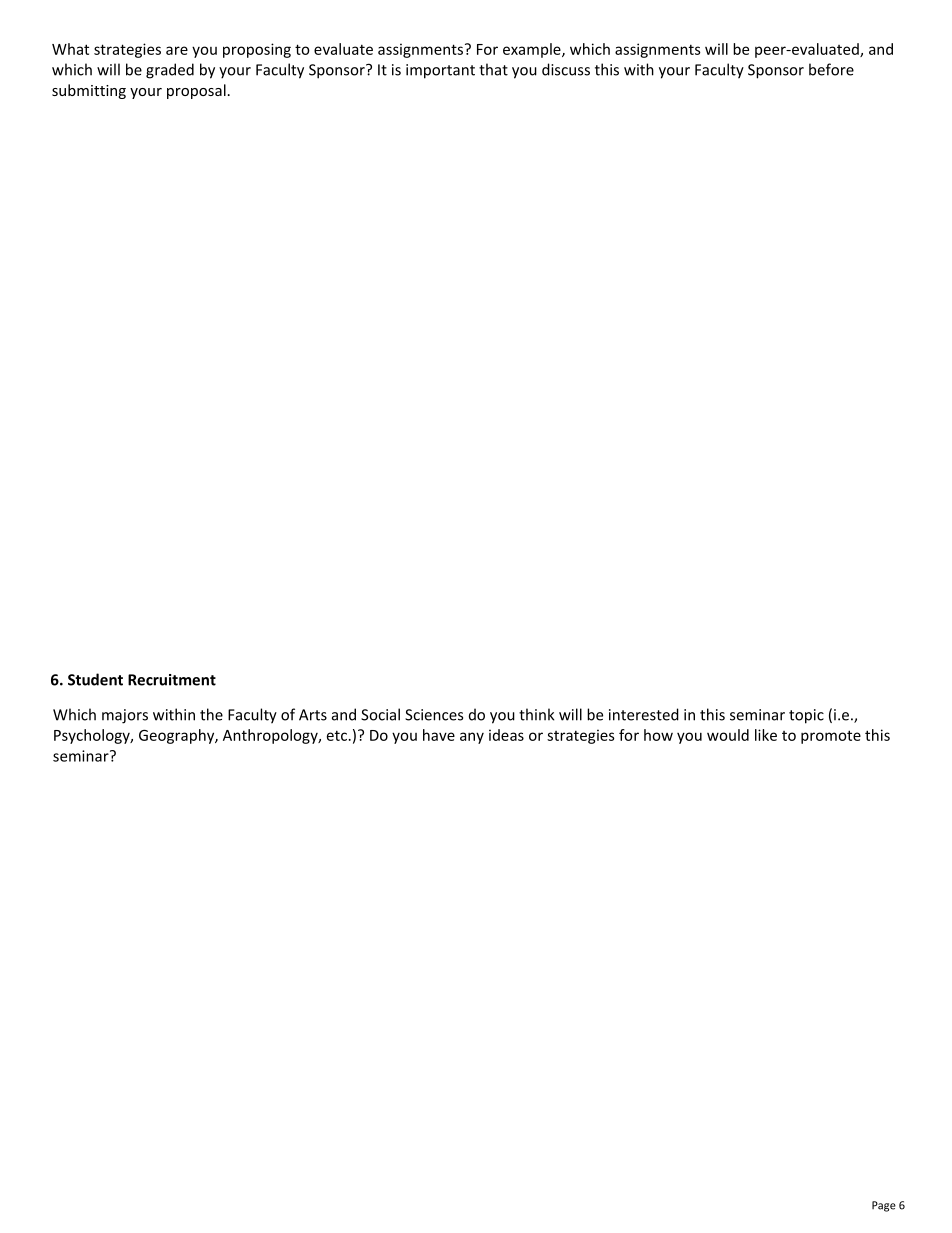 The width and height of the document is (952, 1233). I want to click on Recruitment, so click(172, 680).
